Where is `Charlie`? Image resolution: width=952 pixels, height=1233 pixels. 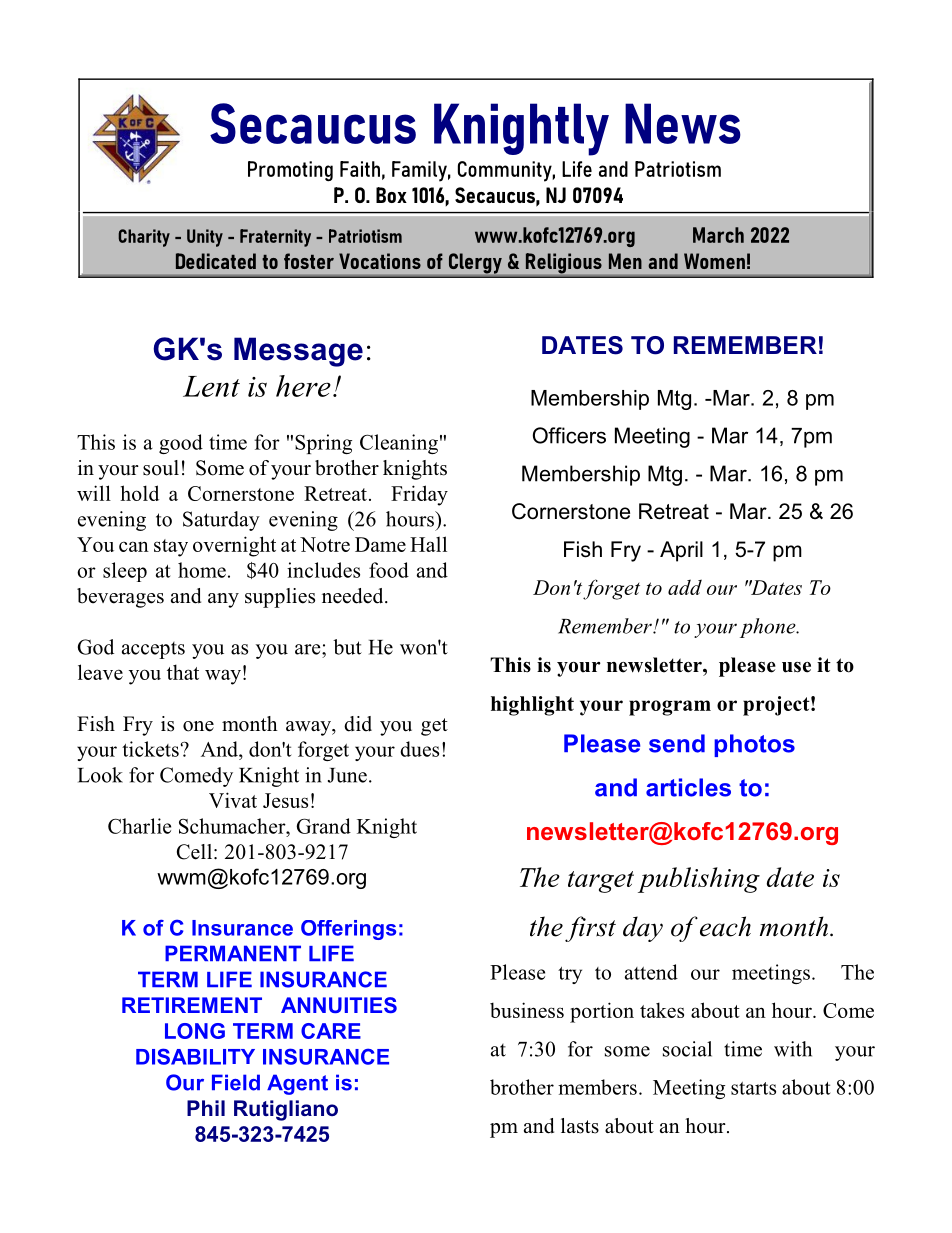
Charlie is located at coordinates (139, 826).
